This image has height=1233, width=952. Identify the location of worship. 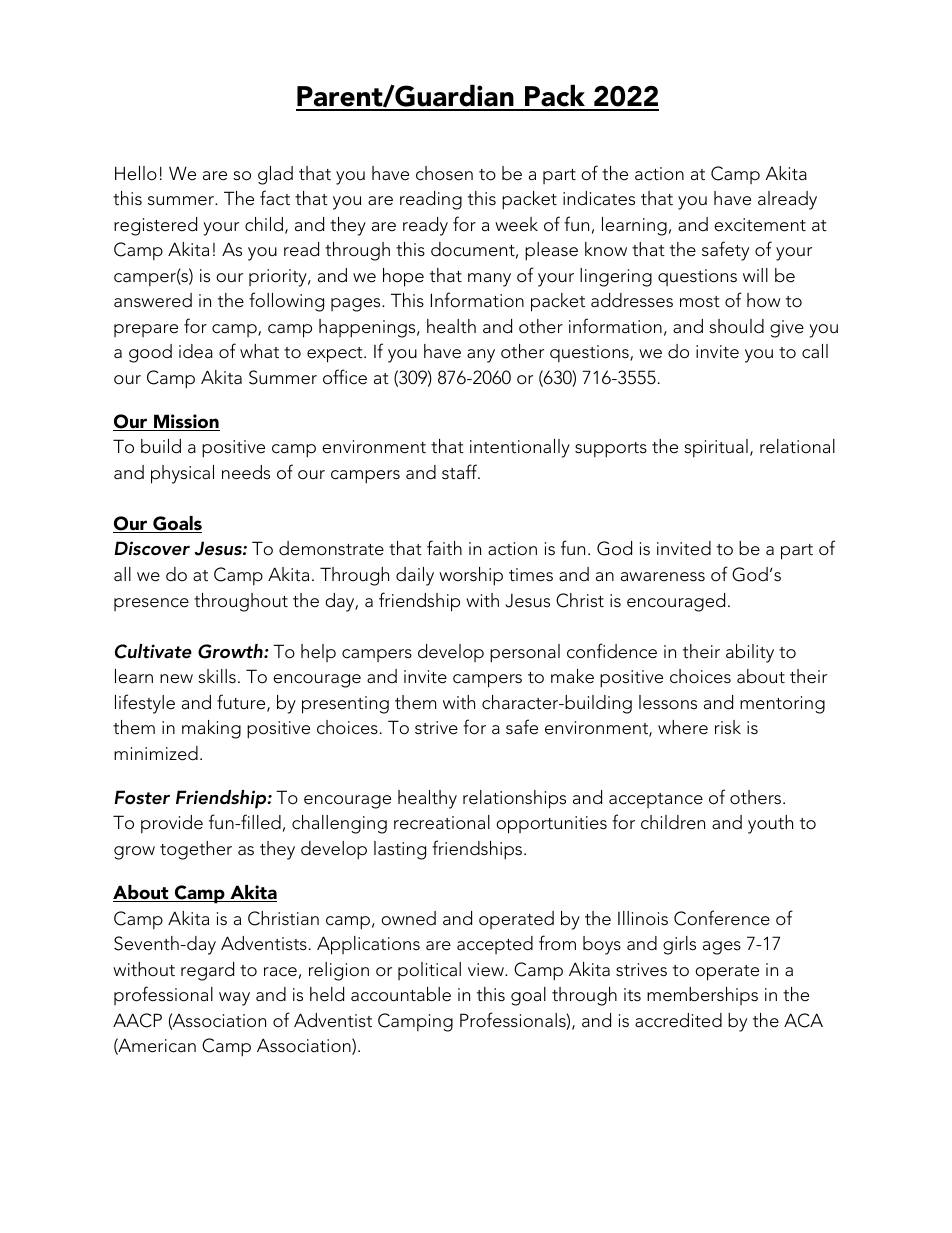
(471, 576).
